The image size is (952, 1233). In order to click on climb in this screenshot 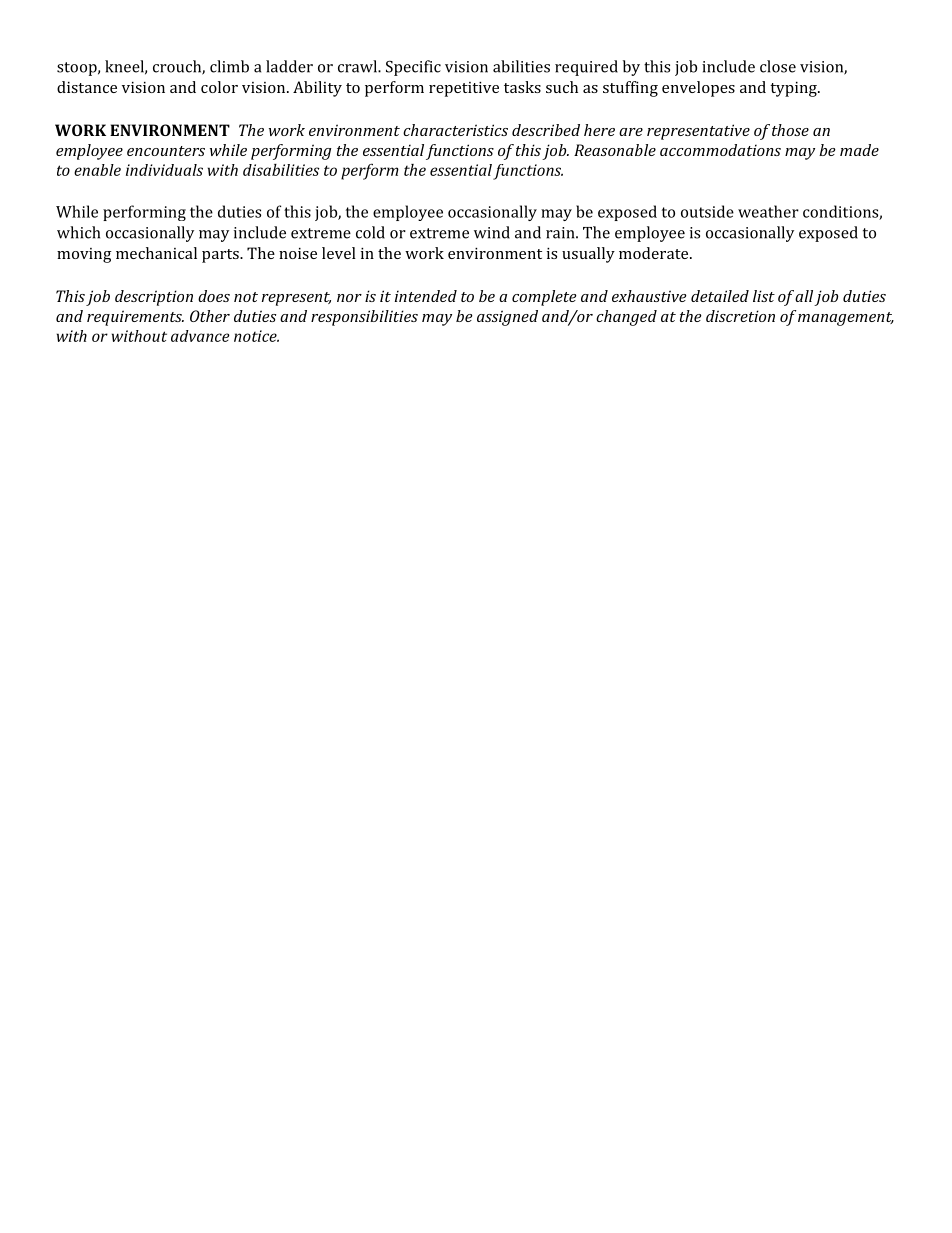, I will do `click(229, 66)`.
